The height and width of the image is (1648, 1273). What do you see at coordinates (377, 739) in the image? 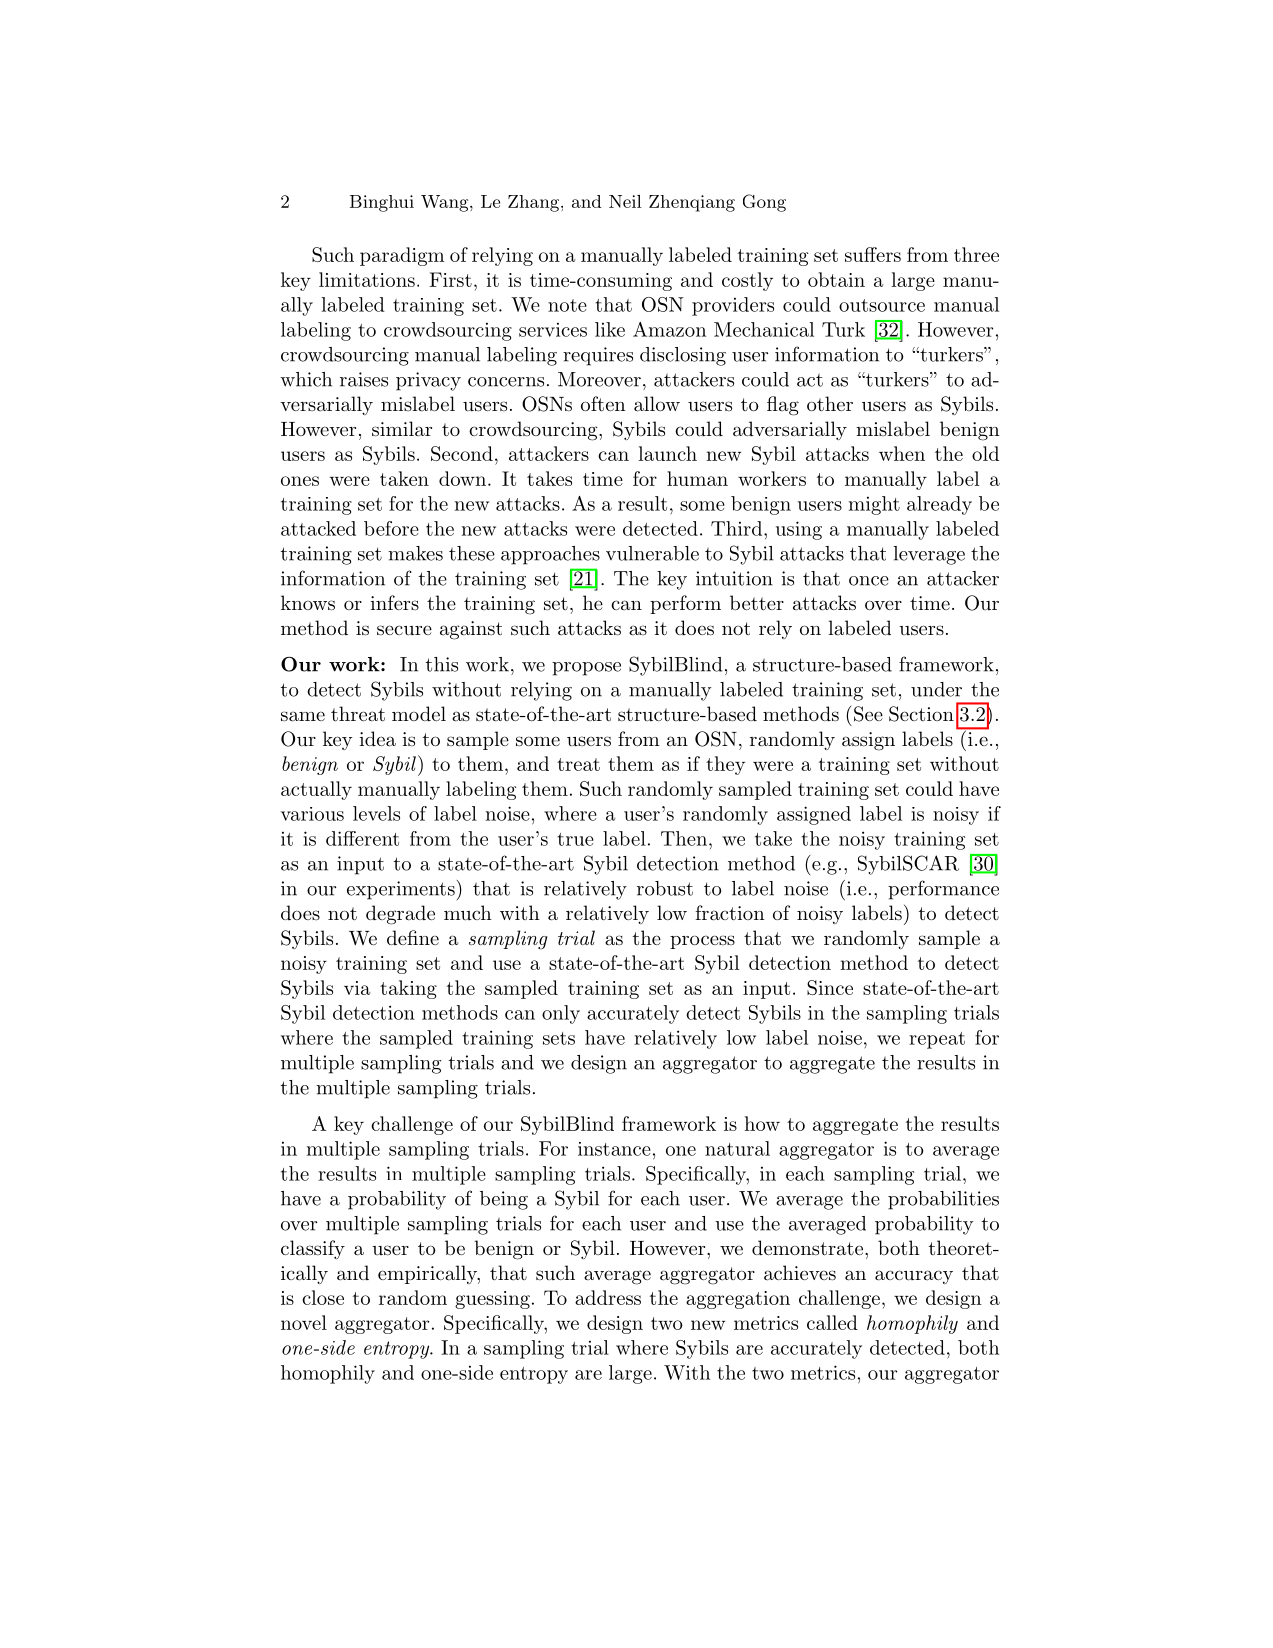
I see `idea` at bounding box center [377, 739].
